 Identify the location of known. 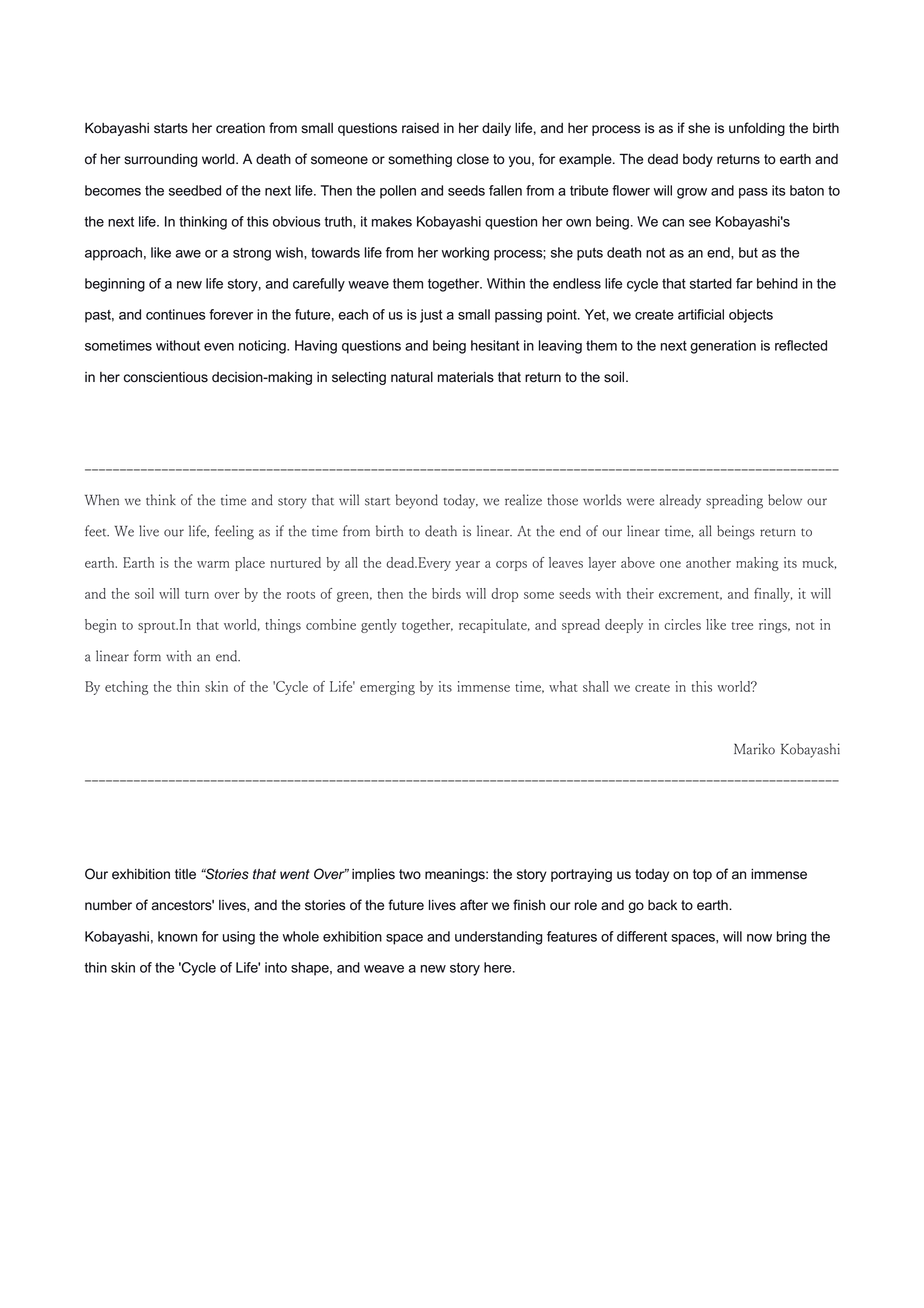
(177, 936).
